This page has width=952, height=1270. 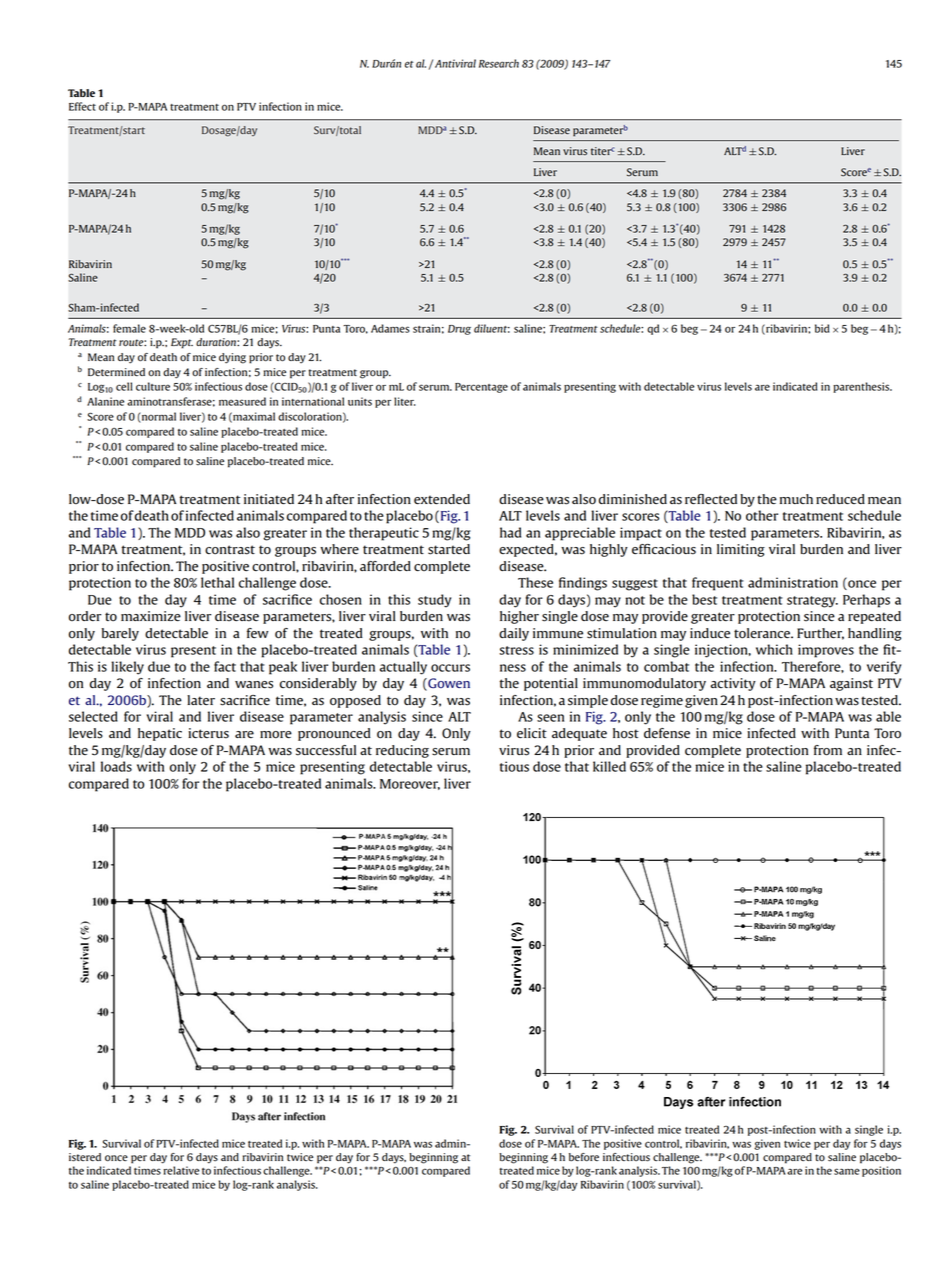 What do you see at coordinates (847, 1171) in the page?
I see `same` at bounding box center [847, 1171].
